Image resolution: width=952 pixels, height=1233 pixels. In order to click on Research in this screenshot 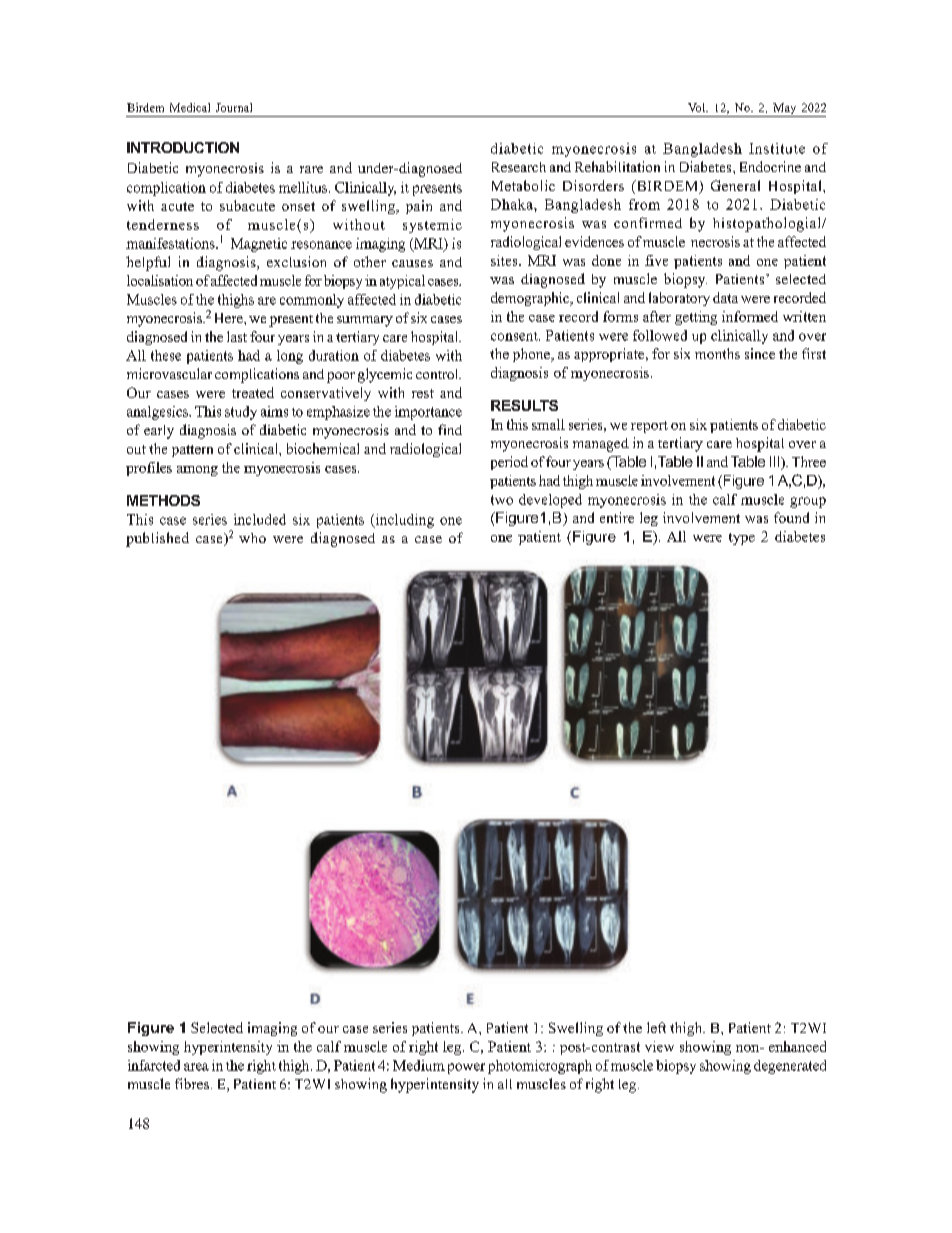, I will do `click(519, 167)`.
